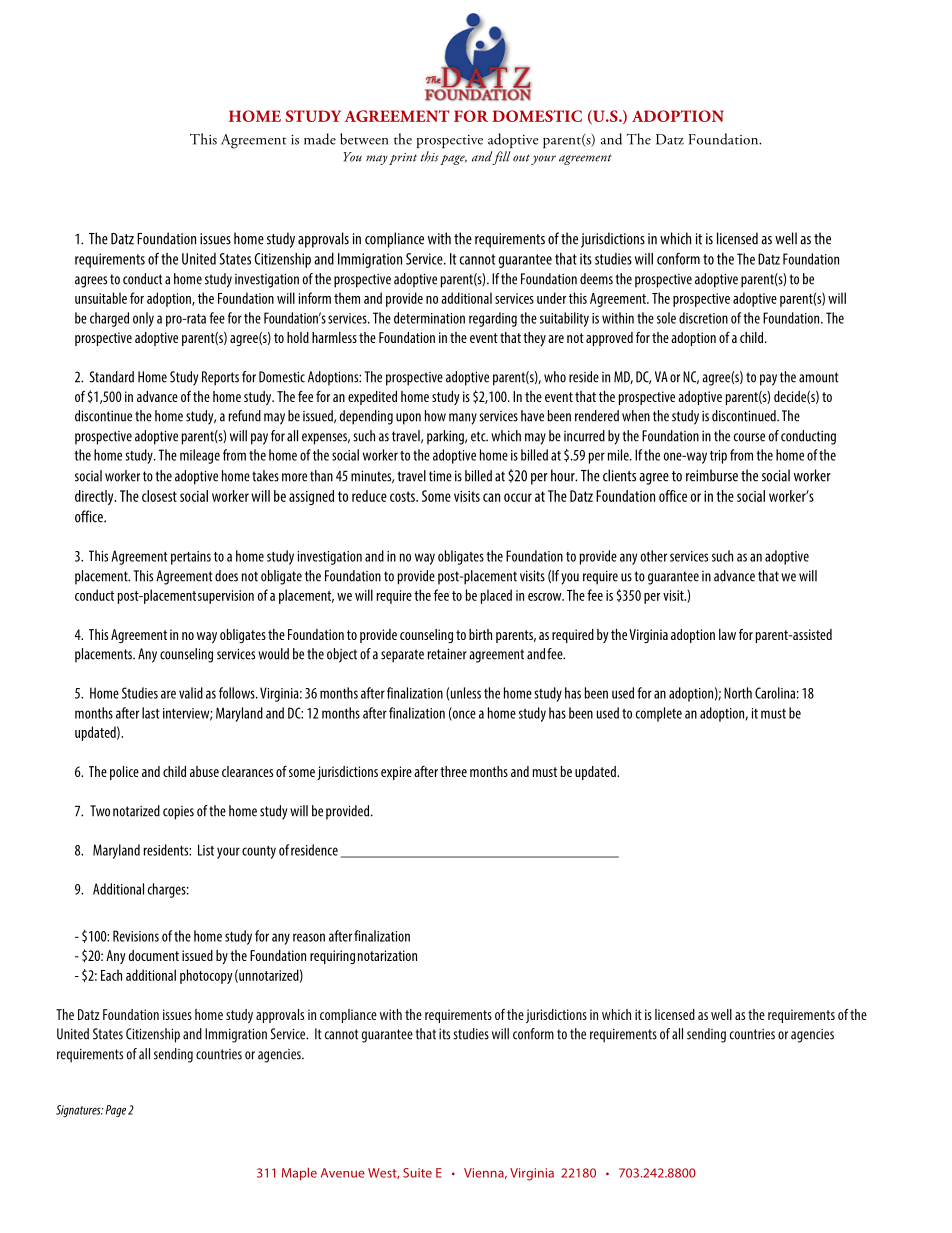 This page has height=1233, width=952. What do you see at coordinates (191, 558) in the page?
I see `pertains` at bounding box center [191, 558].
